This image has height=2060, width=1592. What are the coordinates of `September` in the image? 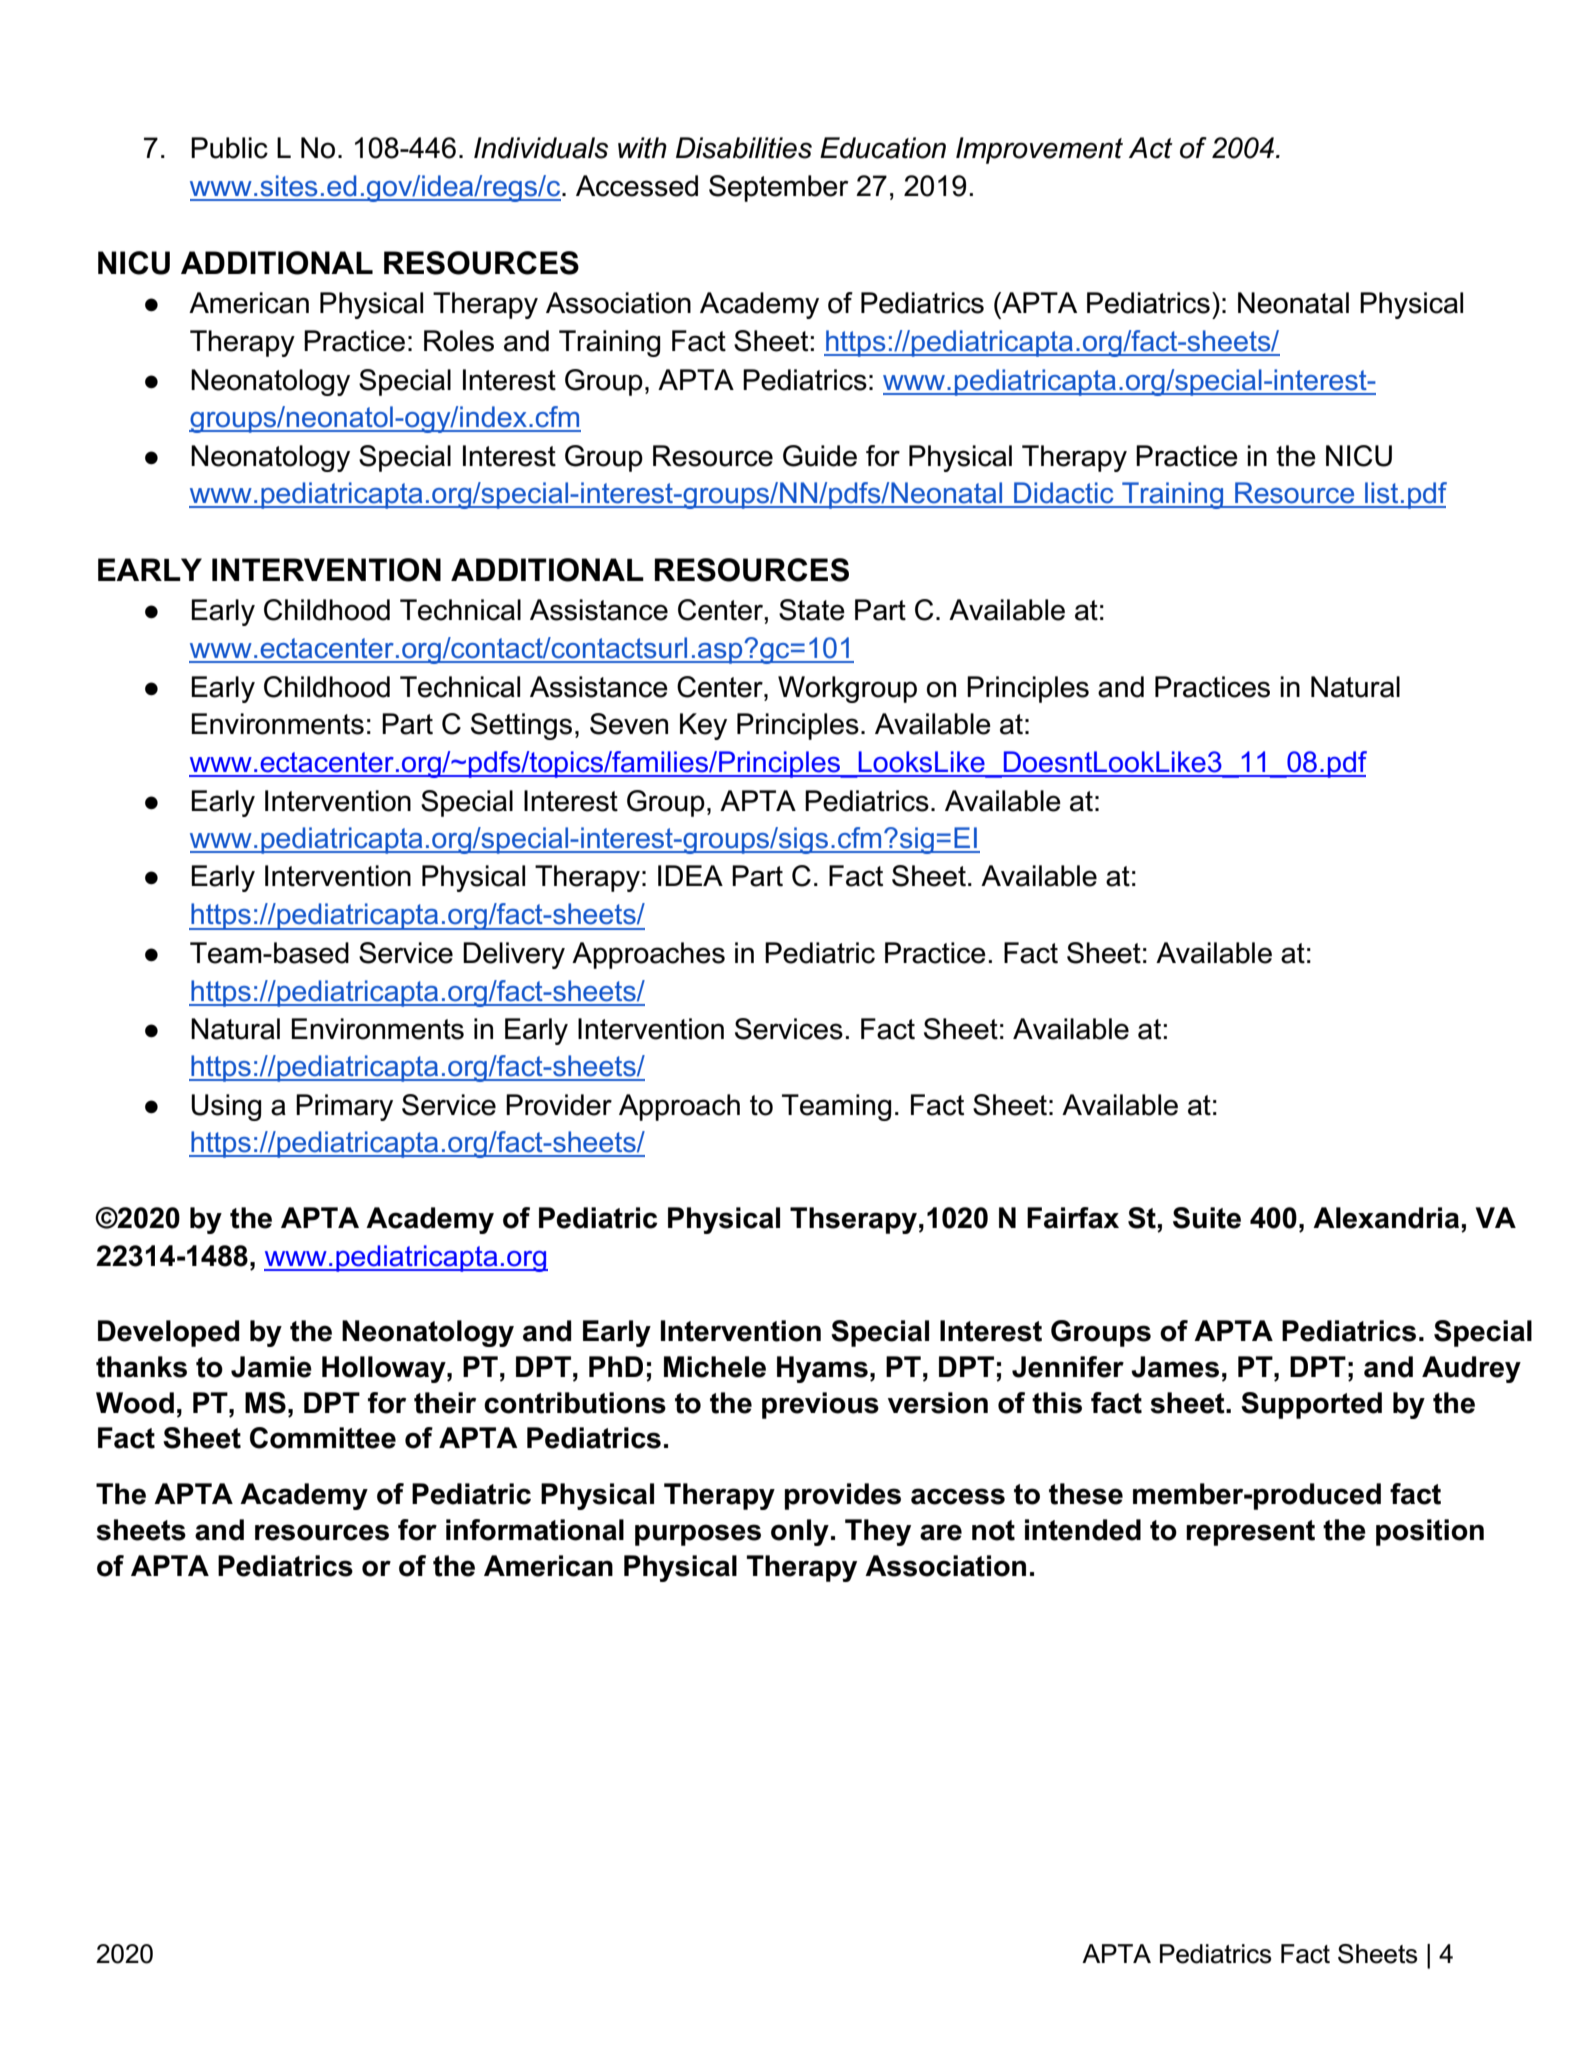 It's located at (778, 188).
